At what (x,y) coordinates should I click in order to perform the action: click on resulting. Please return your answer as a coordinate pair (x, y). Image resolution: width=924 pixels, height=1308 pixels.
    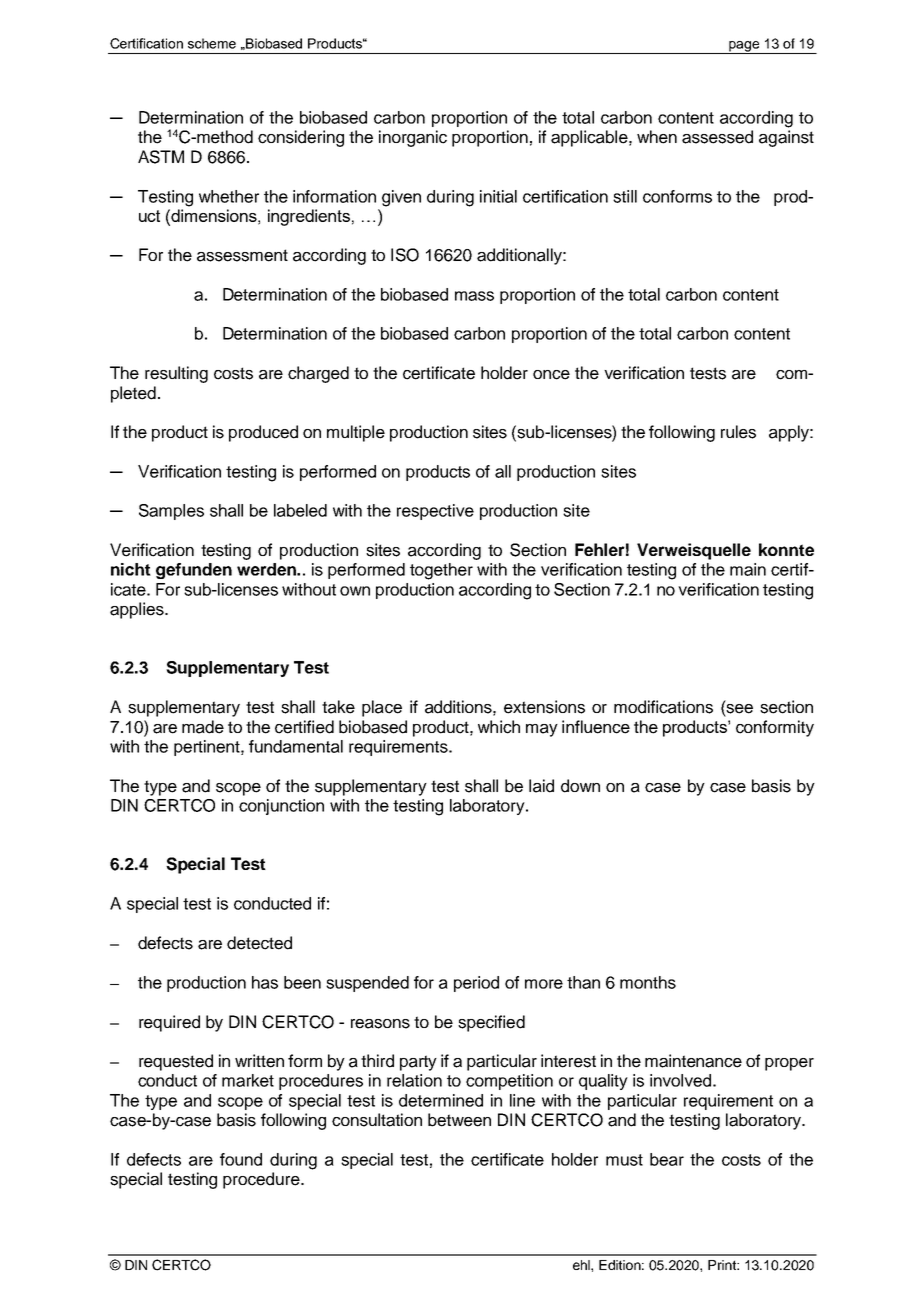
    Looking at the image, I should click on (176, 374).
